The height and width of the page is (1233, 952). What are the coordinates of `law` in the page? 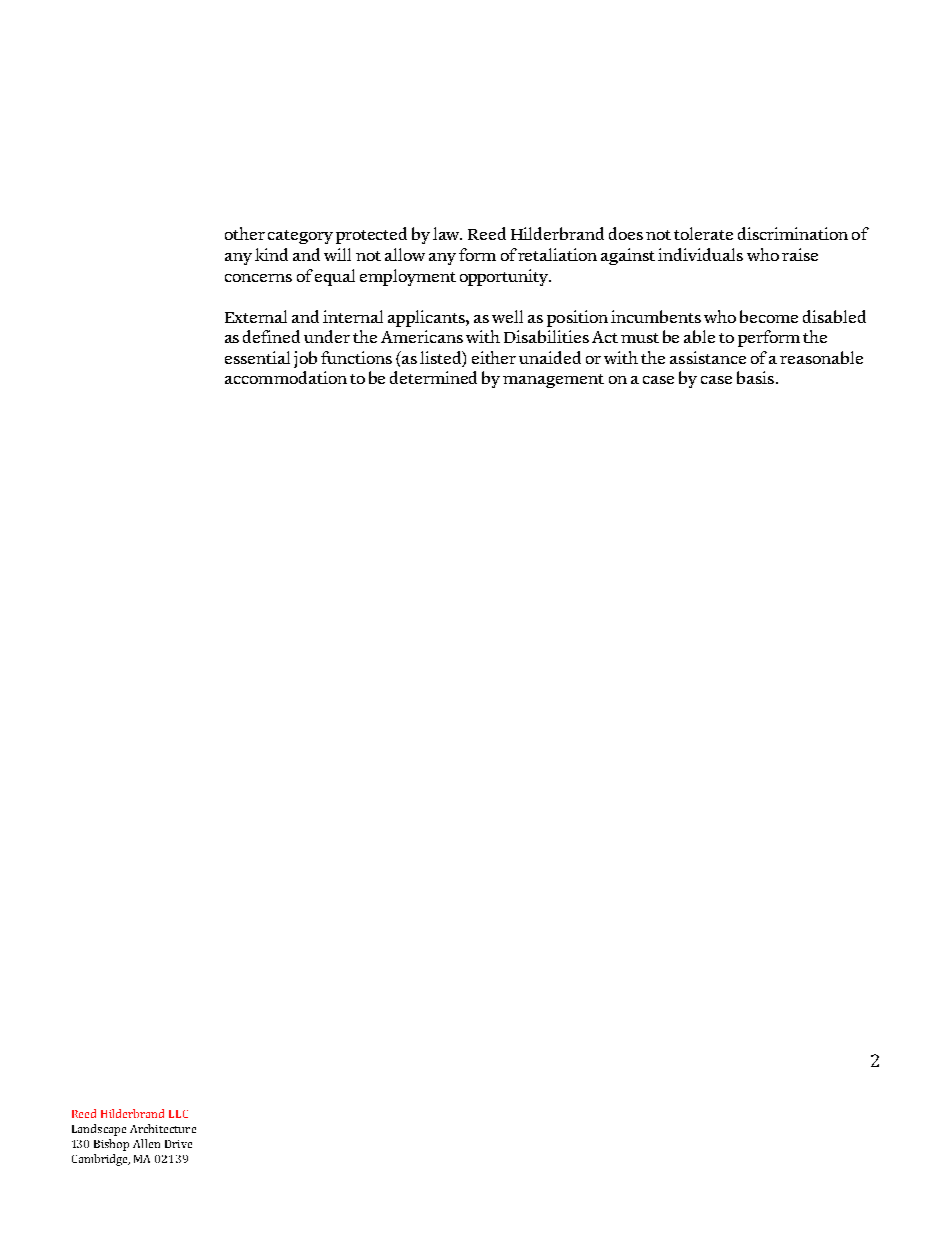 It's located at (447, 233).
